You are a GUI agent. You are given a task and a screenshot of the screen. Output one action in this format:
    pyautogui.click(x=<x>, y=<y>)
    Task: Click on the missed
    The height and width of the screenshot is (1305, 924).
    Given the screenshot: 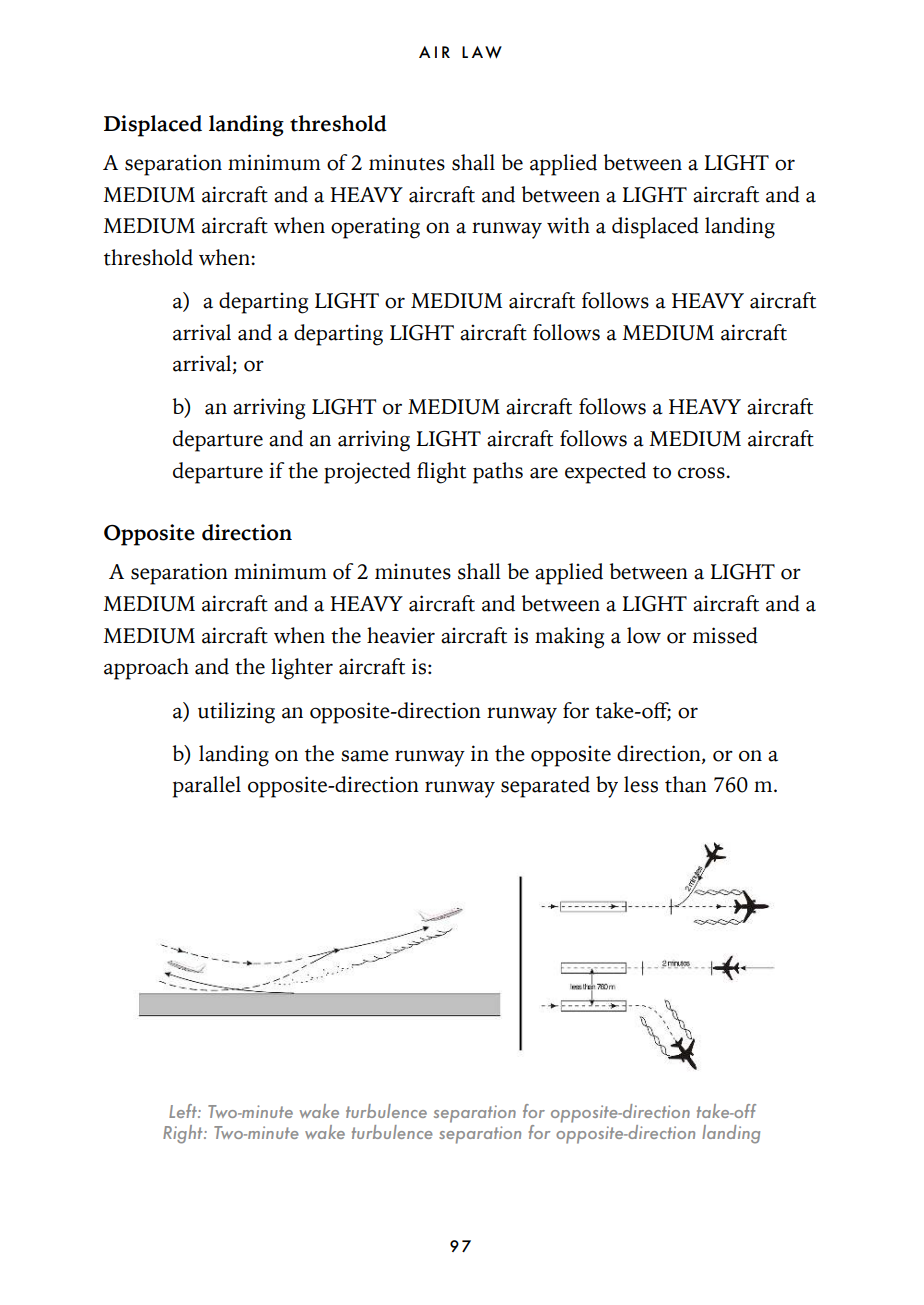 What is the action you would take?
    pyautogui.click(x=725, y=635)
